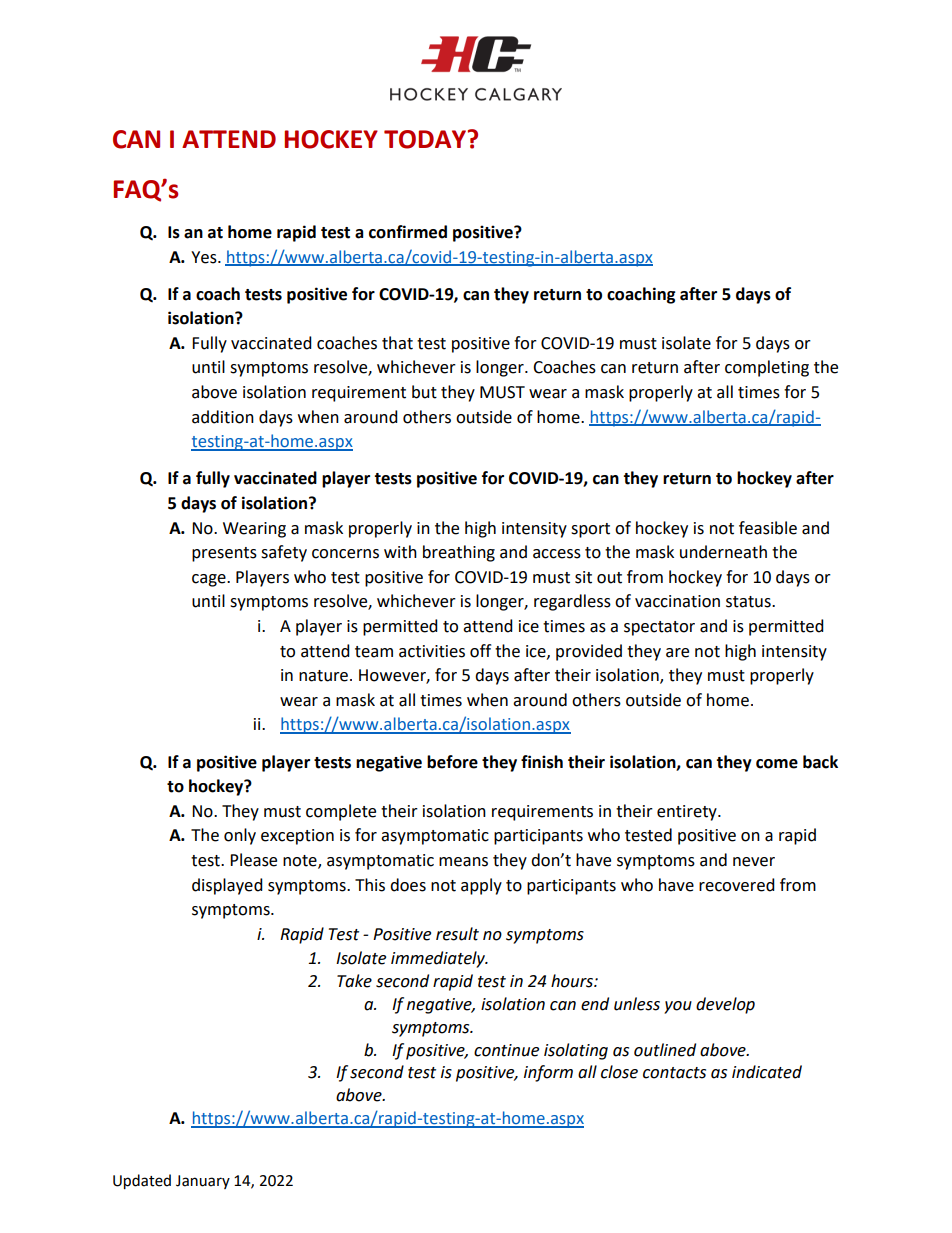 This screenshot has height=1233, width=952. I want to click on presents, so click(224, 554).
